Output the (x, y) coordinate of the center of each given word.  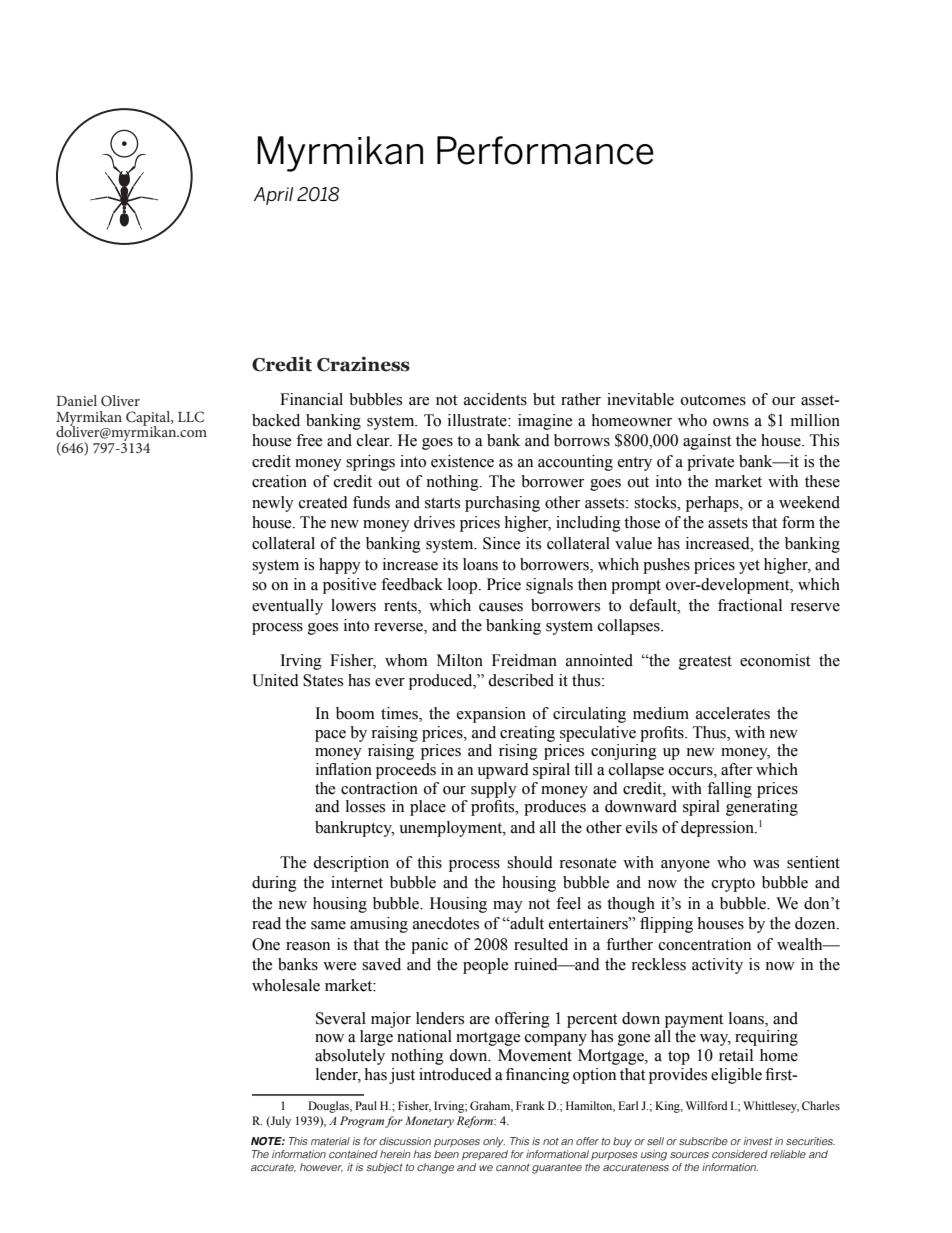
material (330, 1141)
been (446, 1154)
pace (330, 736)
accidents (495, 399)
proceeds (406, 771)
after (737, 769)
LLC (191, 417)
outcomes (713, 400)
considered (740, 1154)
